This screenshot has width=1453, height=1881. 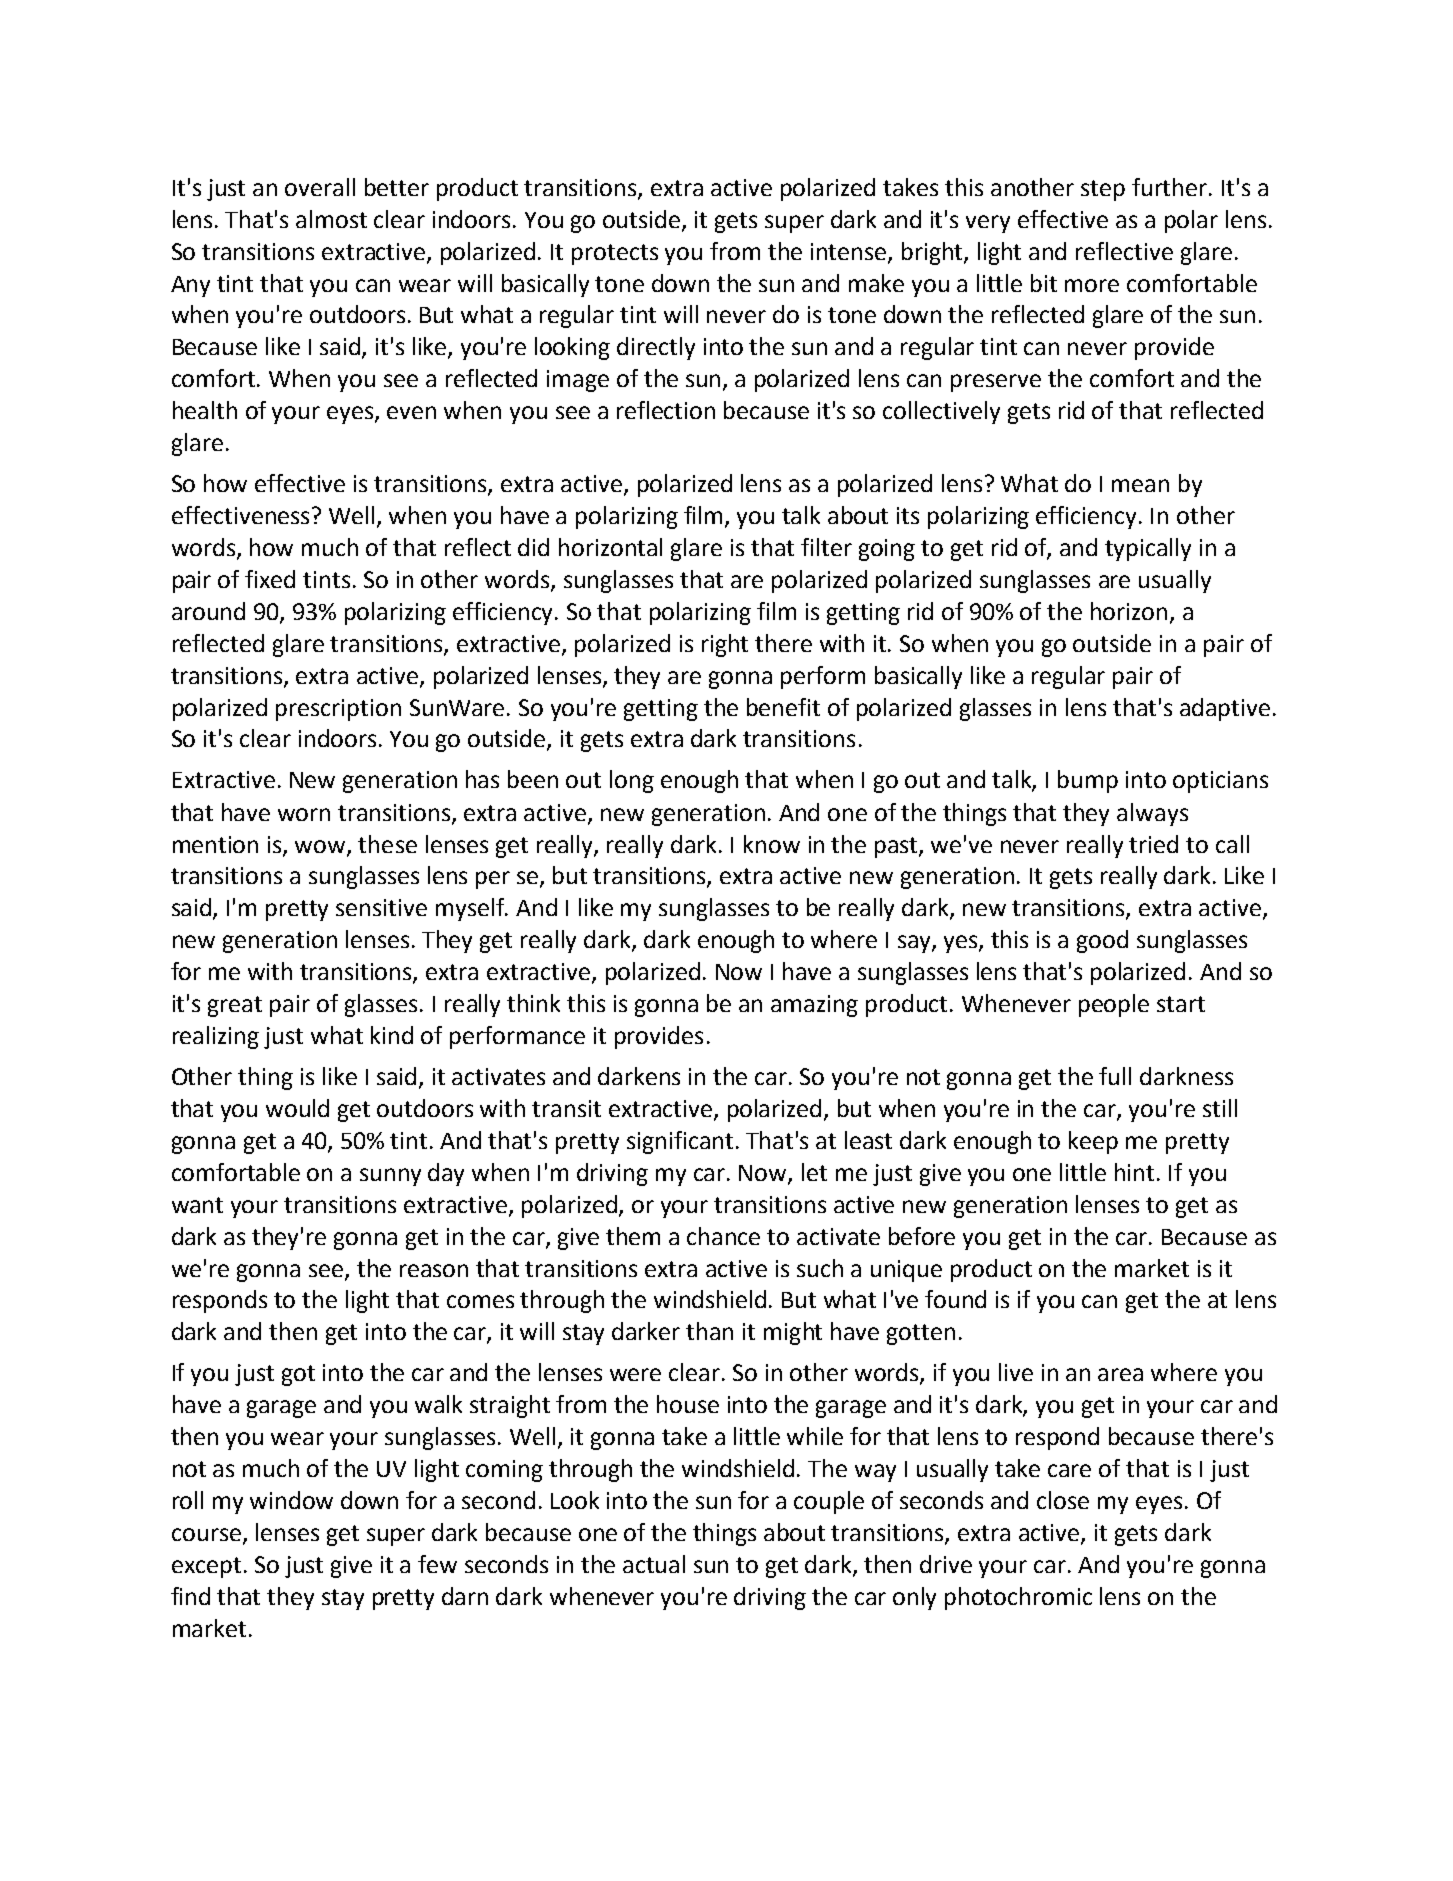 I want to click on window, so click(x=291, y=1500).
